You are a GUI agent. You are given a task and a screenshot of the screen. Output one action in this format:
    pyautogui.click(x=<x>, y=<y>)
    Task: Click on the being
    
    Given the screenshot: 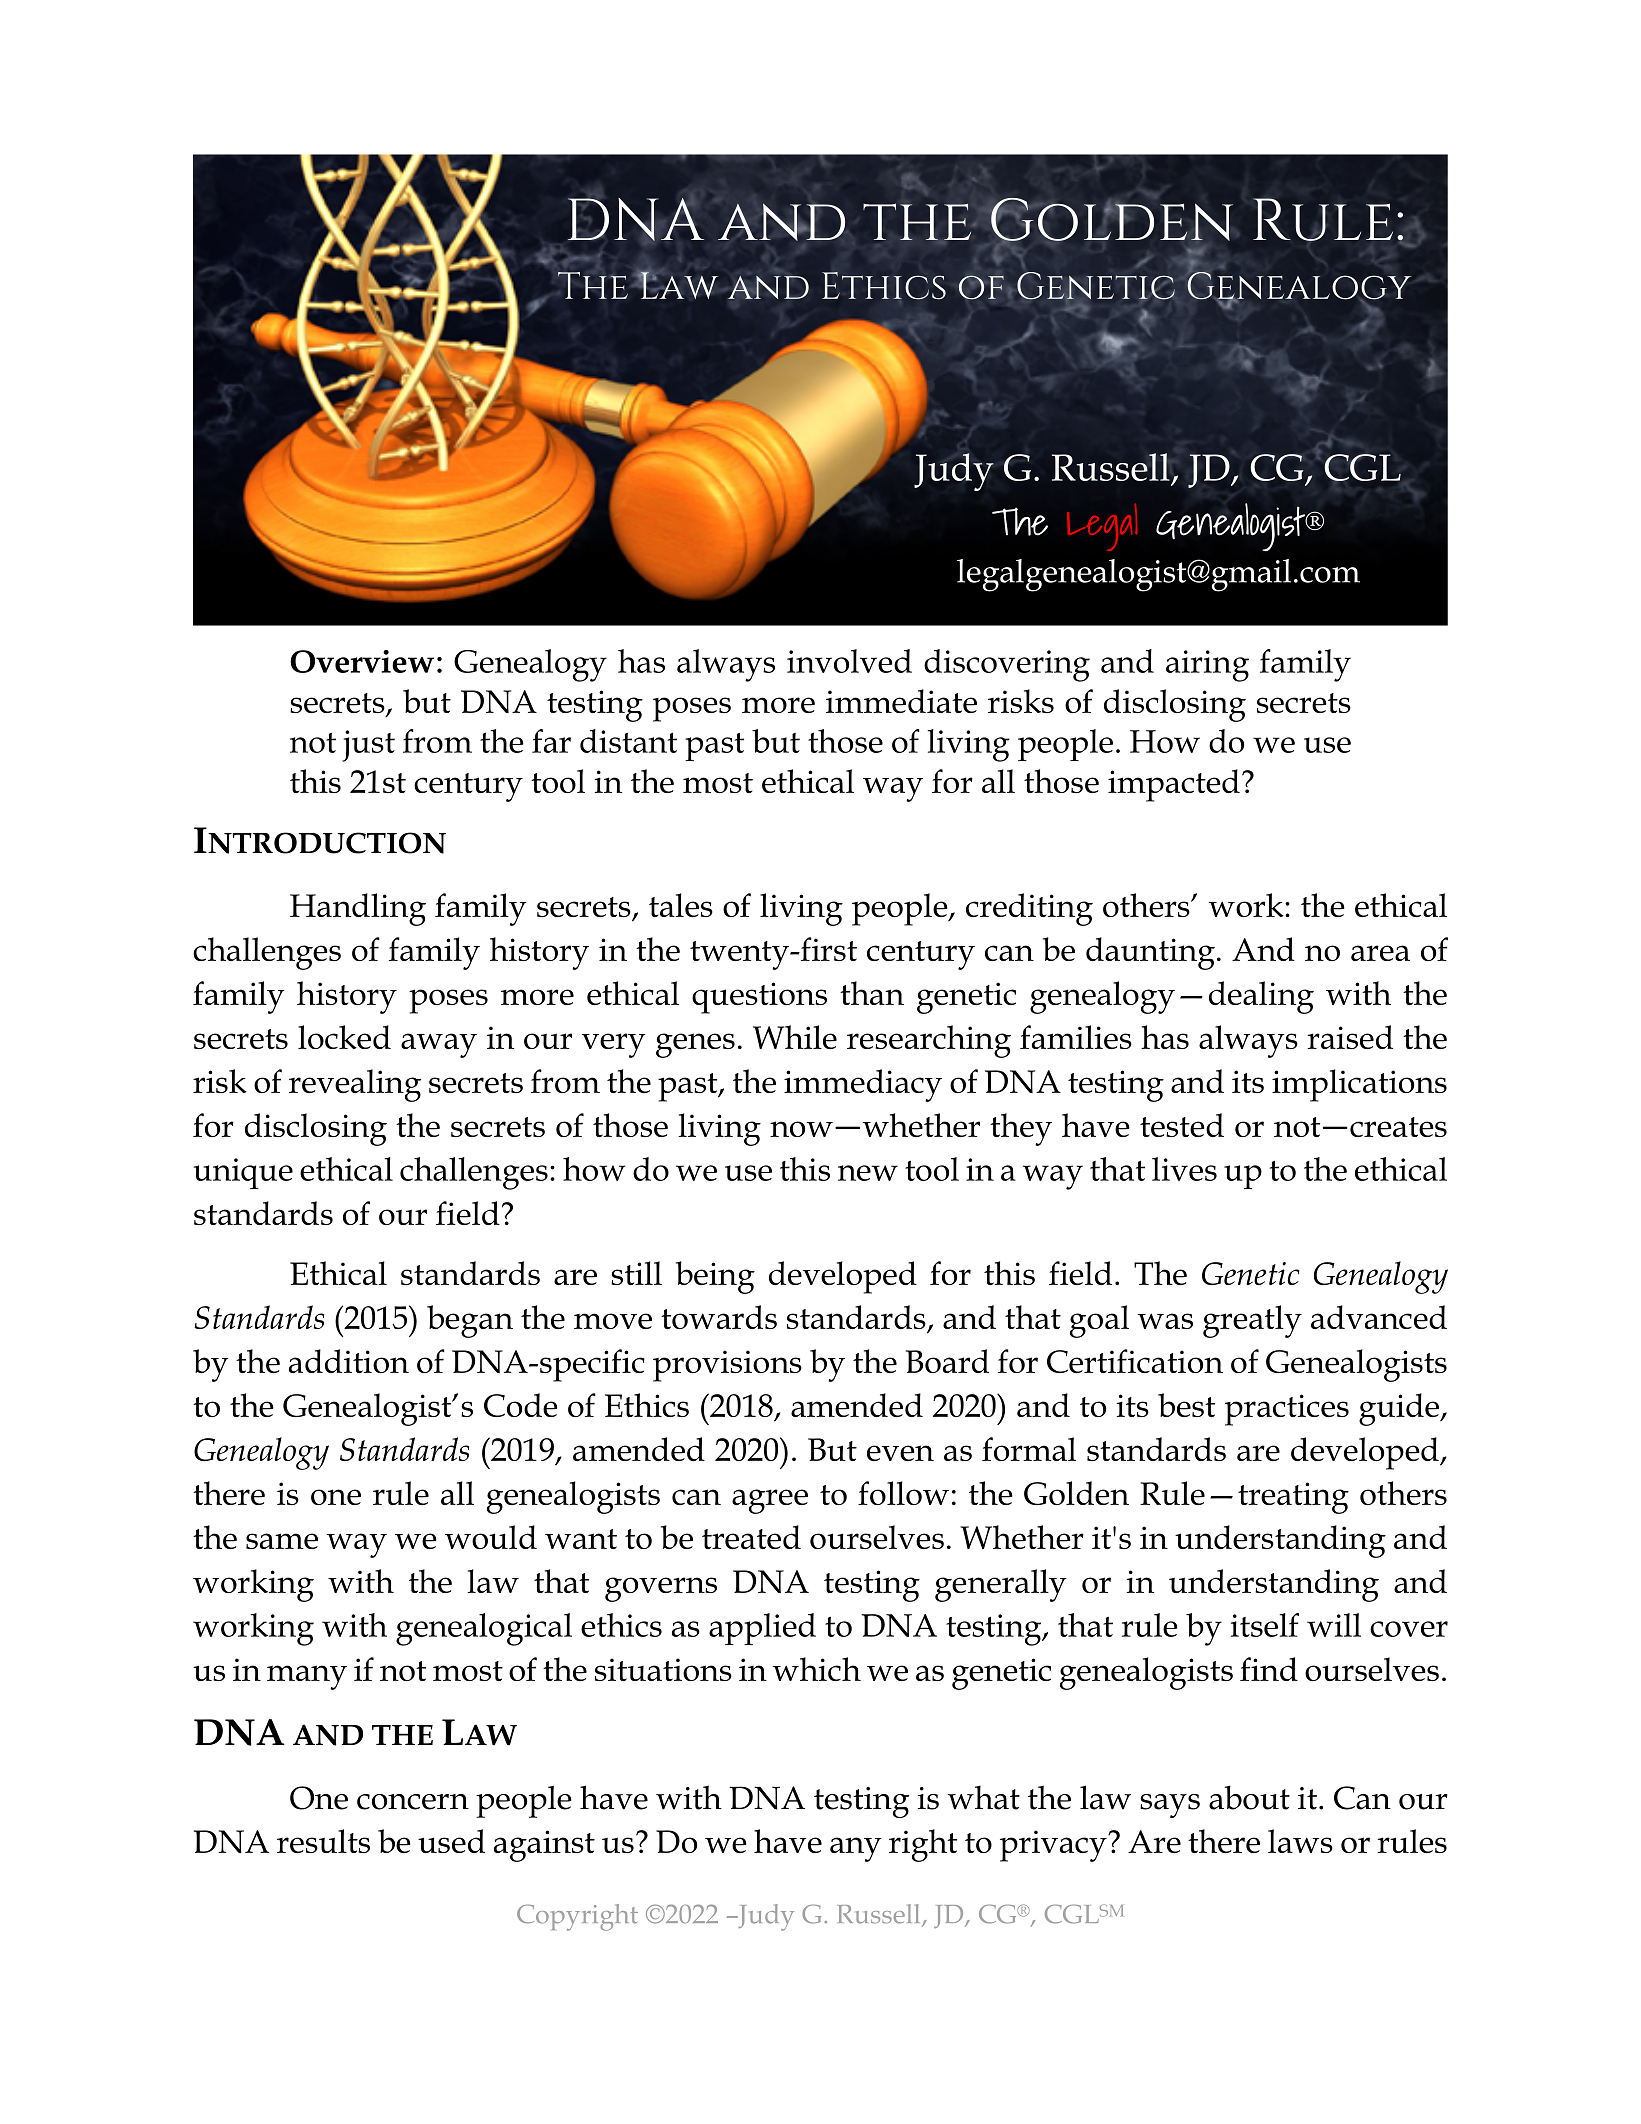 What is the action you would take?
    pyautogui.click(x=715, y=1277)
